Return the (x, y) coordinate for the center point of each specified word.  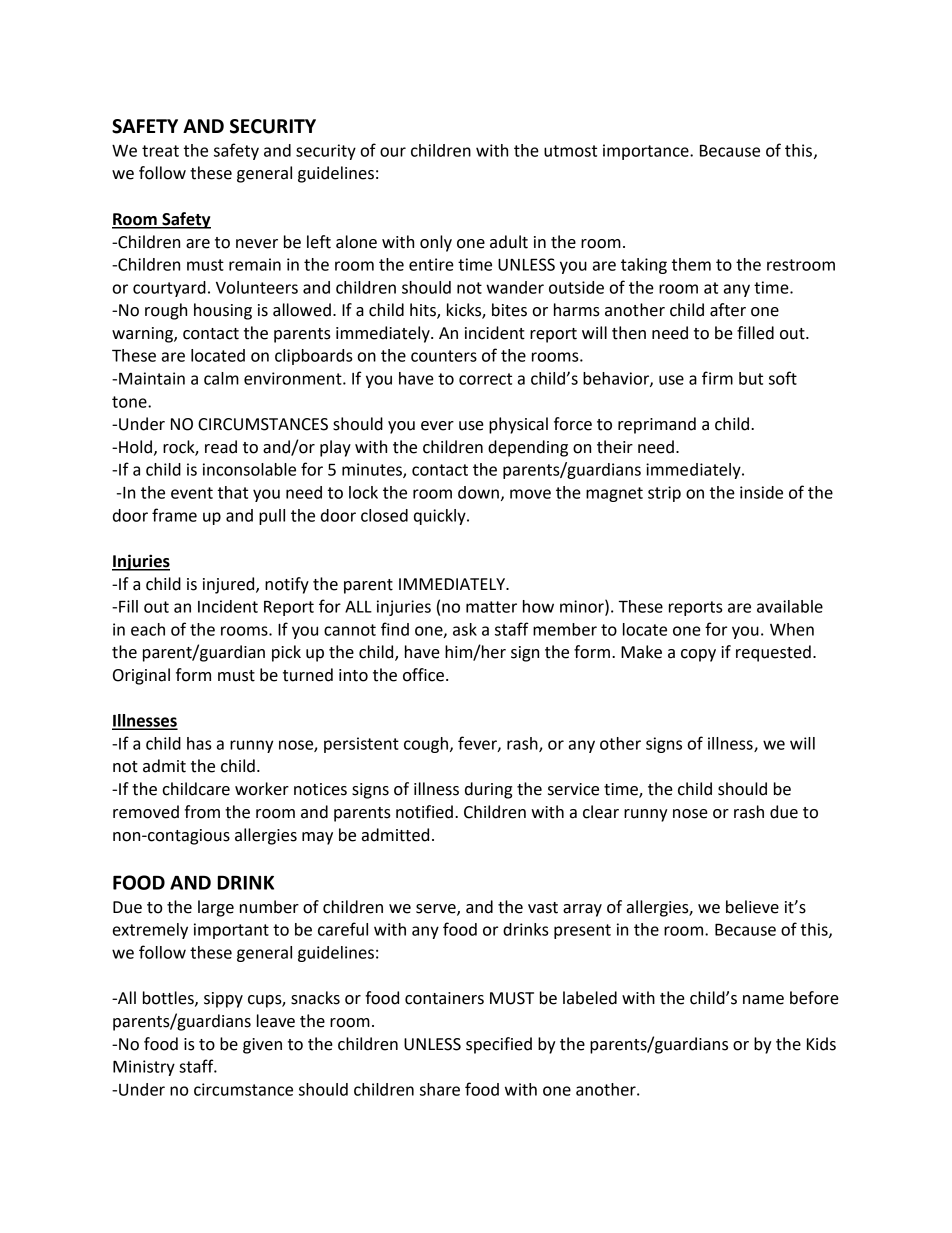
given (262, 1046)
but (751, 378)
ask (465, 629)
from (202, 812)
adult (509, 242)
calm (221, 378)
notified (424, 812)
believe (752, 907)
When (792, 629)
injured (230, 585)
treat (160, 151)
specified (499, 1045)
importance (647, 152)
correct (485, 379)
